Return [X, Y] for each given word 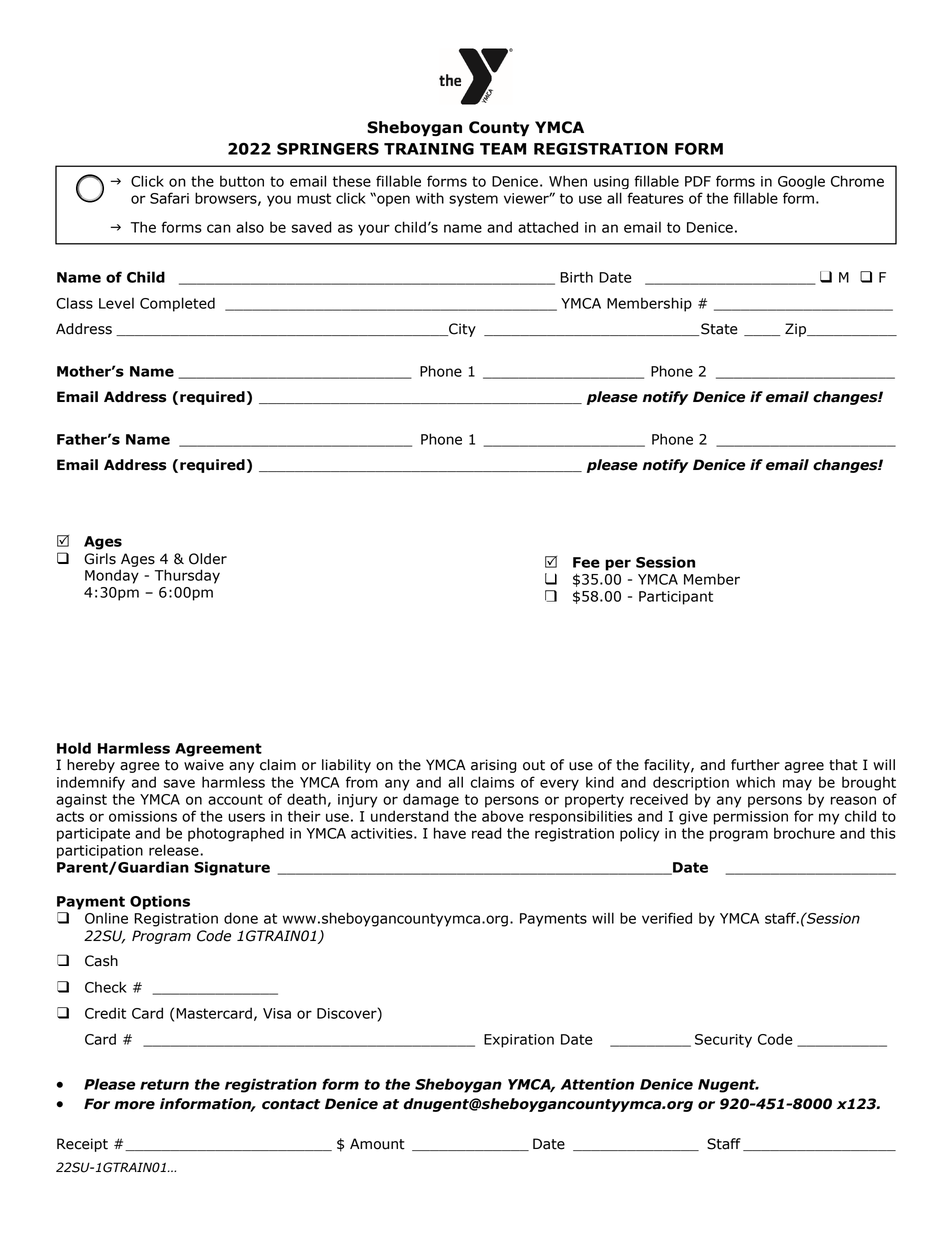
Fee [586, 562]
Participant [676, 598]
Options [160, 902]
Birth [576, 277]
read [487, 833]
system [473, 200]
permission [751, 818]
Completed [177, 304]
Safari [169, 198]
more [134, 1105]
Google [801, 182]
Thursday [187, 576]
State [719, 329]
